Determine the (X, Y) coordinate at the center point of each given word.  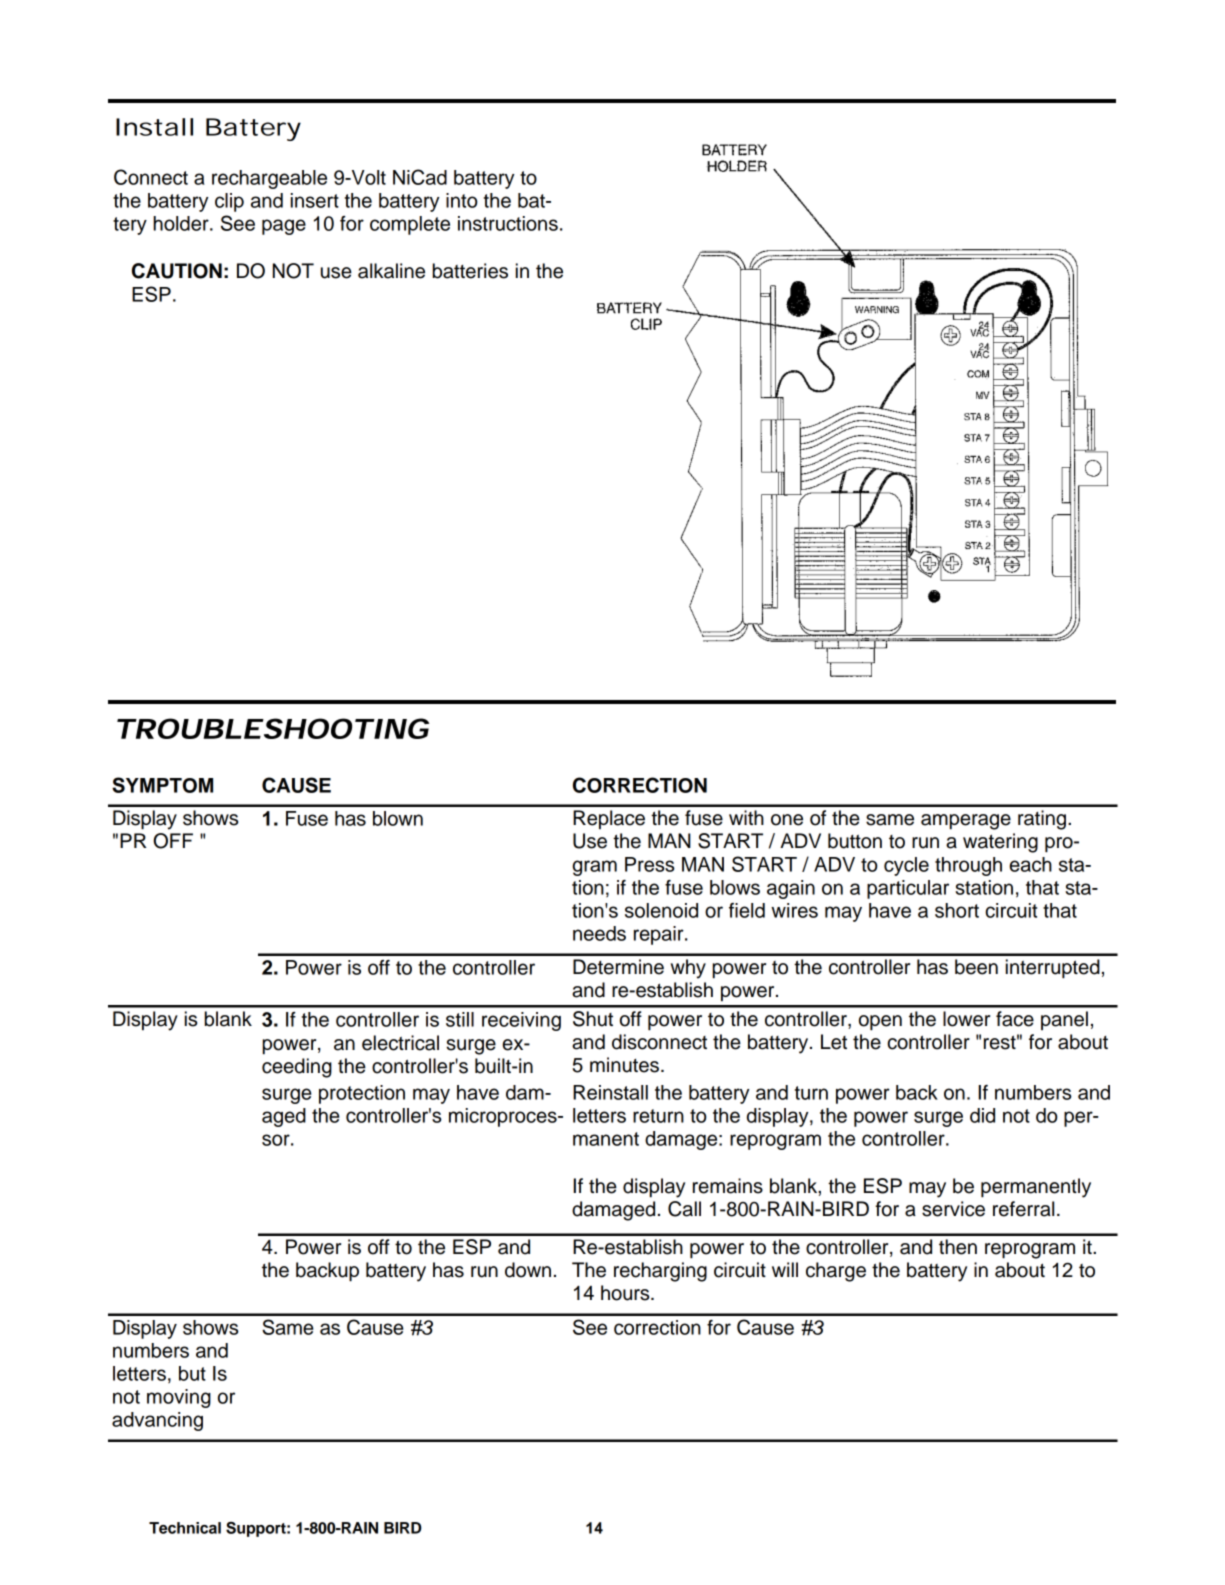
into (461, 200)
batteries (470, 271)
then (958, 1247)
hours (626, 1293)
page (284, 227)
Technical (185, 1528)
